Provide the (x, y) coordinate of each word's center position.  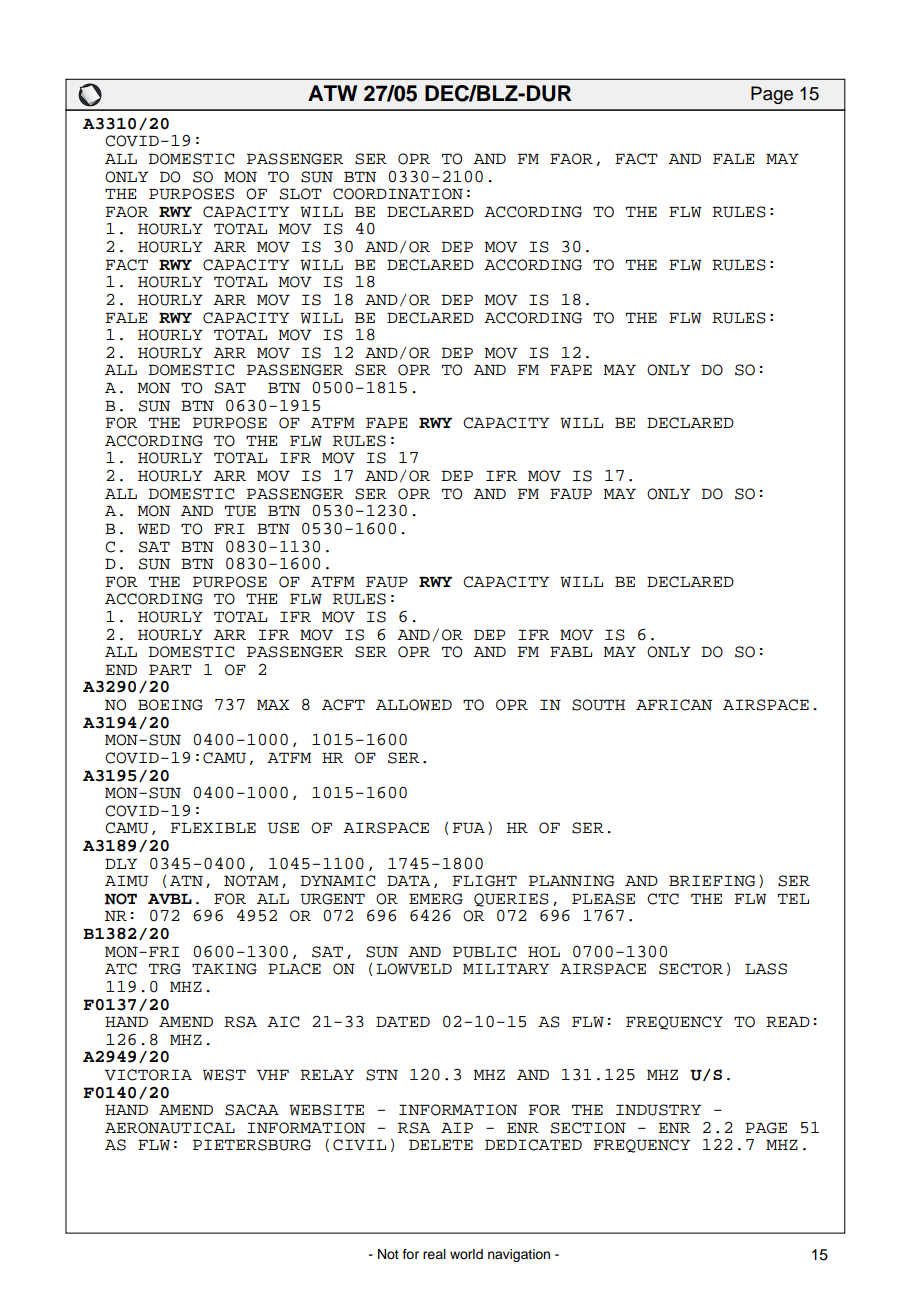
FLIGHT (485, 881)
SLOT (301, 194)
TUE (240, 511)
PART (170, 670)
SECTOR (691, 969)
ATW (332, 93)
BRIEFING (712, 881)
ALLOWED (414, 705)
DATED (403, 1022)
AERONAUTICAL (170, 1128)
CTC (663, 899)
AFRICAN (674, 705)
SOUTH (598, 705)
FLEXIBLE (213, 828)
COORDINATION (398, 194)
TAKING (224, 969)
